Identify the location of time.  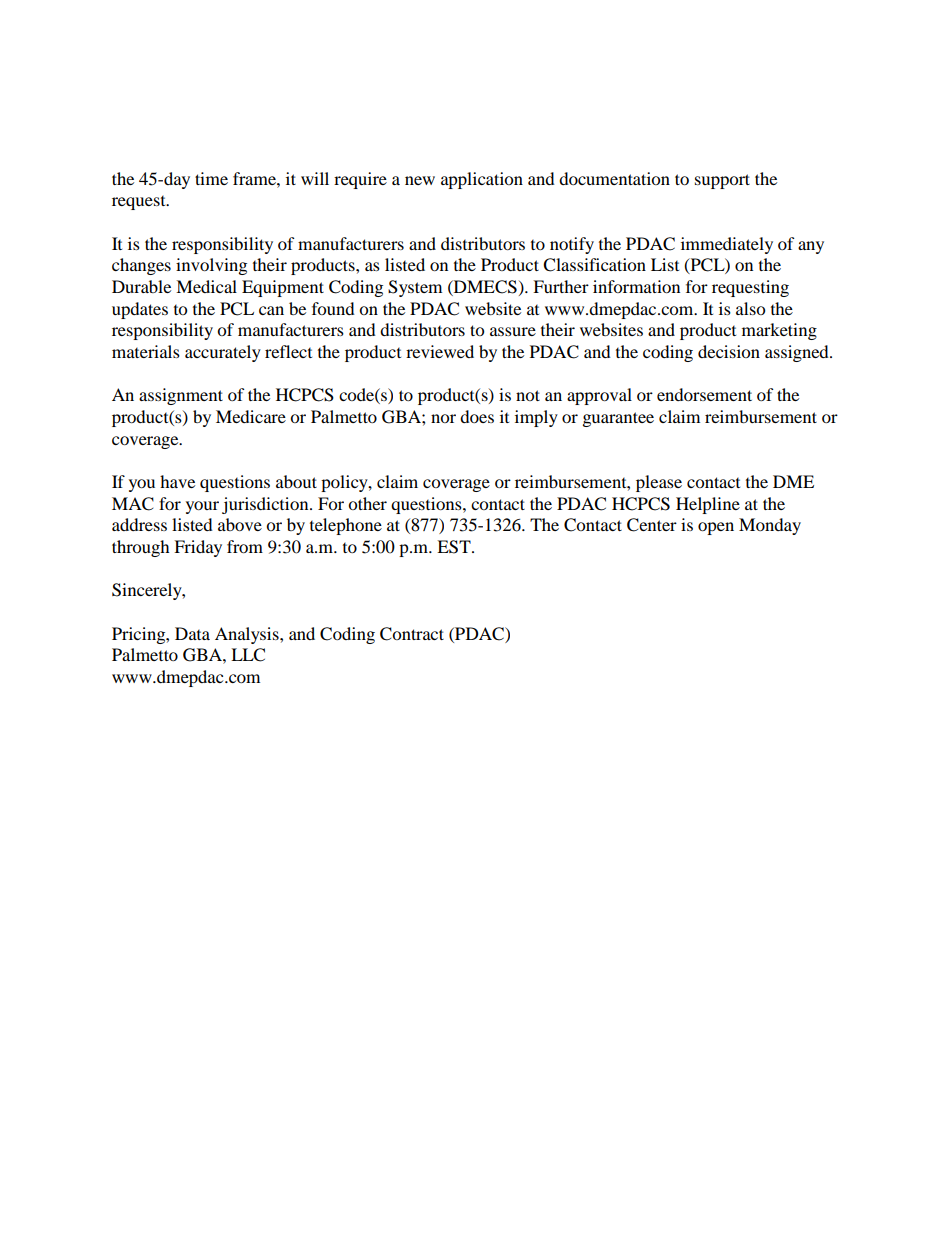
(211, 178).
